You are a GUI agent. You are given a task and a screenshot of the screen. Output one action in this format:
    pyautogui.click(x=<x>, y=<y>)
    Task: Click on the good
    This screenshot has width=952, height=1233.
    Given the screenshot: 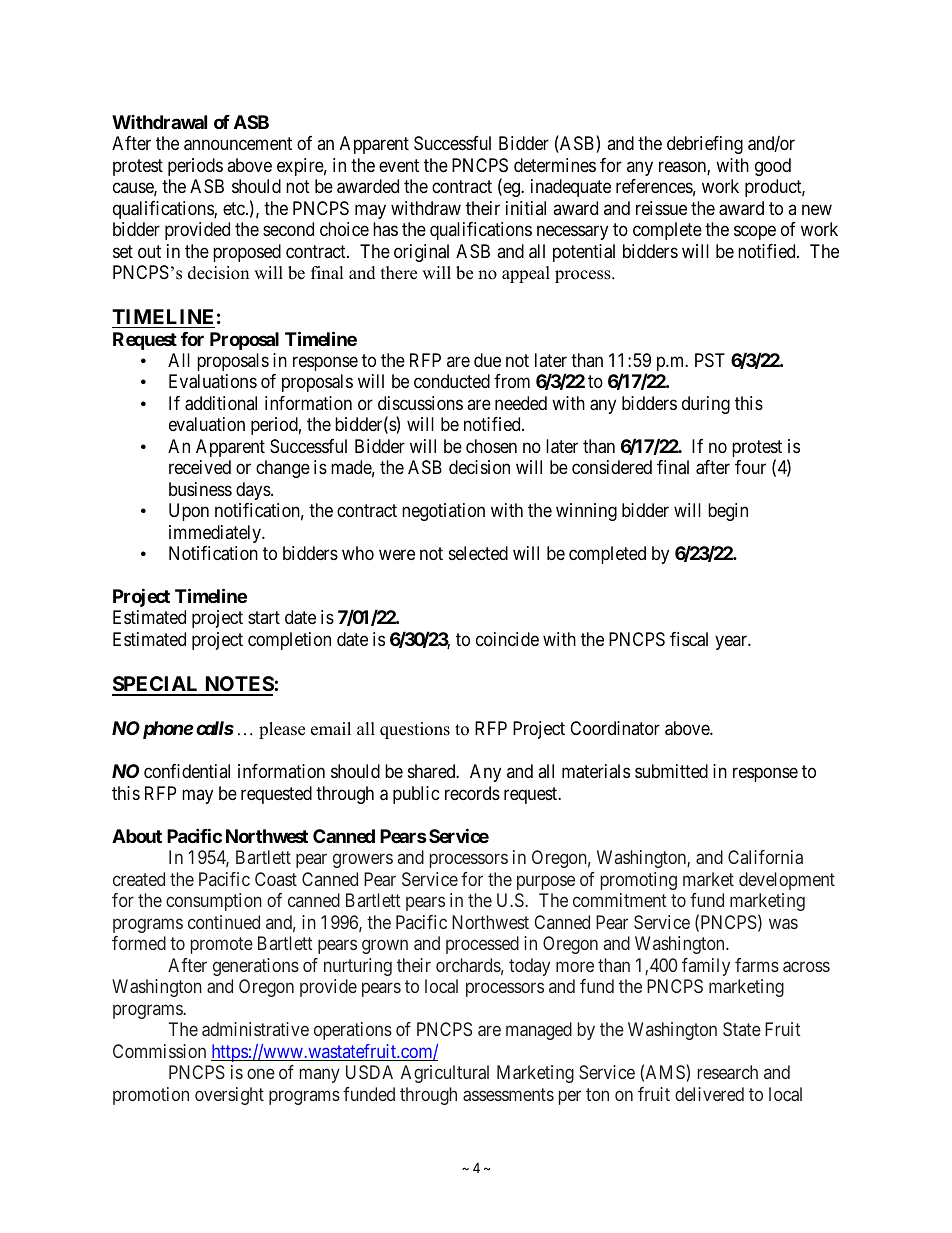 What is the action you would take?
    pyautogui.click(x=773, y=167)
